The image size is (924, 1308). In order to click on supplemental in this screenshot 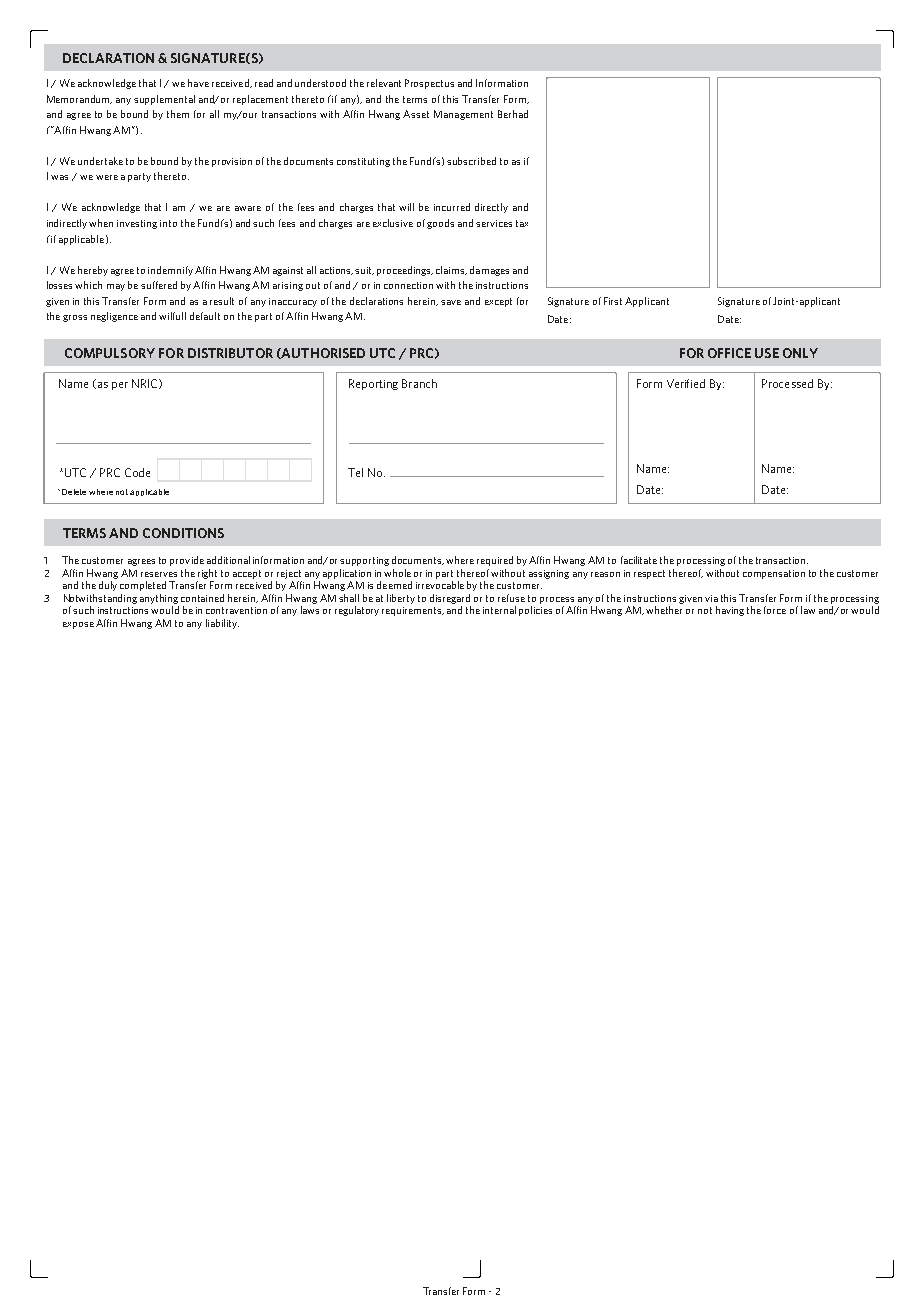, I will do `click(164, 100)`.
